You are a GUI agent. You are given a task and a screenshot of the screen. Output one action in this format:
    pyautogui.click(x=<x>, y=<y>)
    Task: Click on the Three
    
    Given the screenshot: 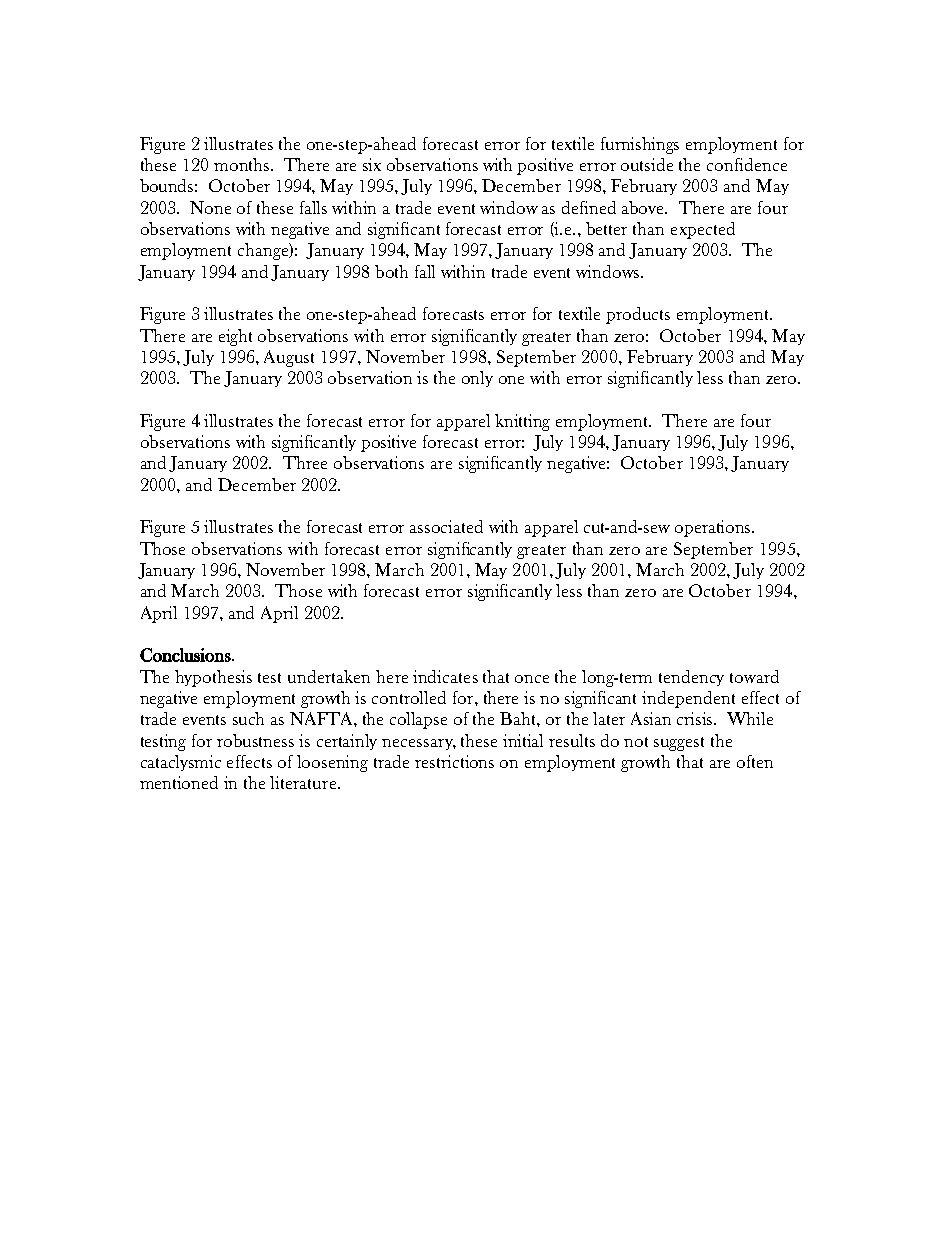 What is the action you would take?
    pyautogui.click(x=305, y=462)
